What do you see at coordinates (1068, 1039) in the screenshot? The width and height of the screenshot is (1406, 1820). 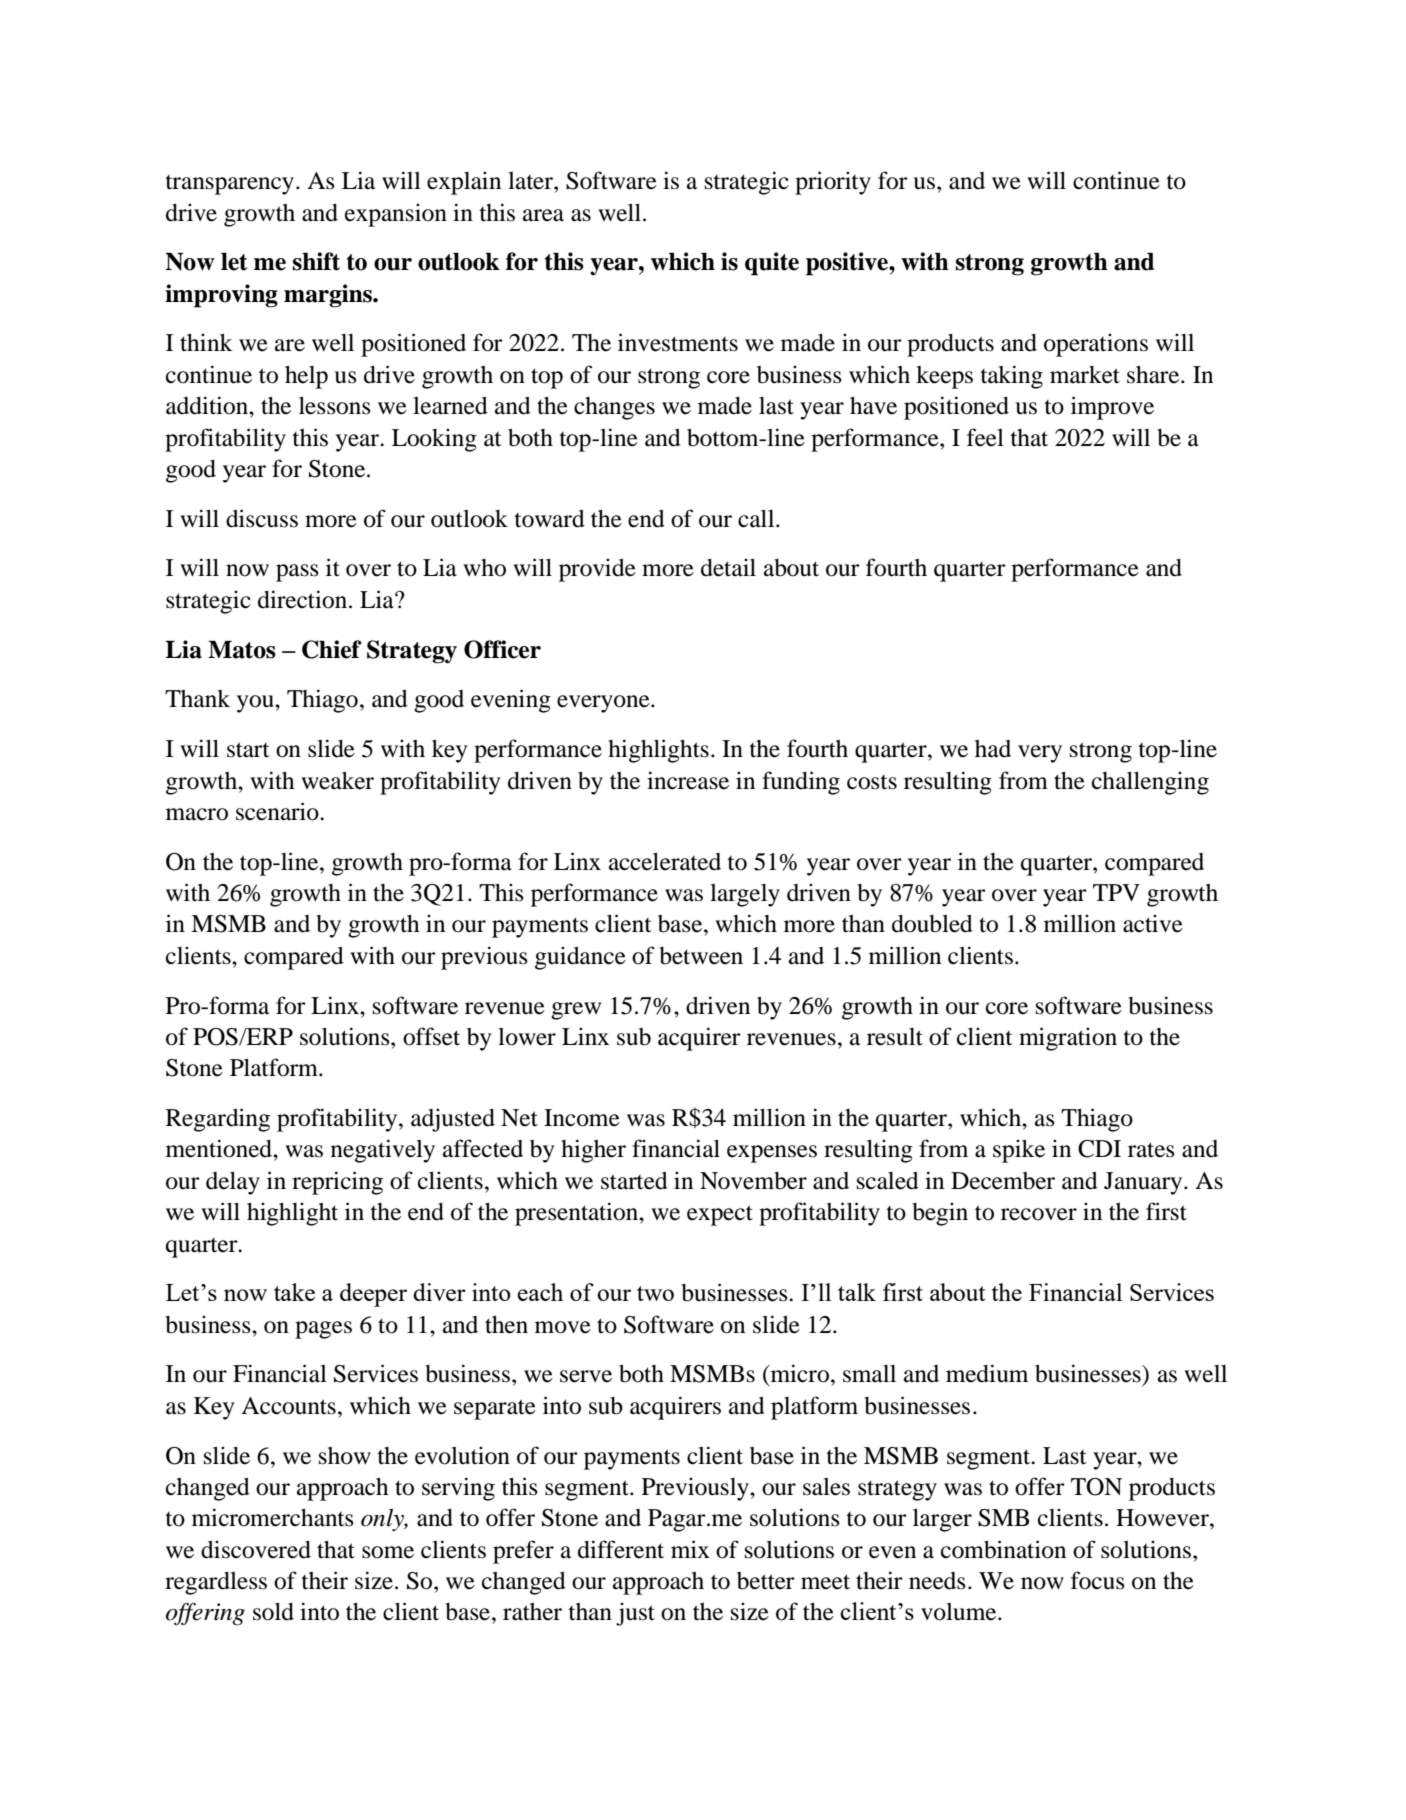 I see `migration` at bounding box center [1068, 1039].
